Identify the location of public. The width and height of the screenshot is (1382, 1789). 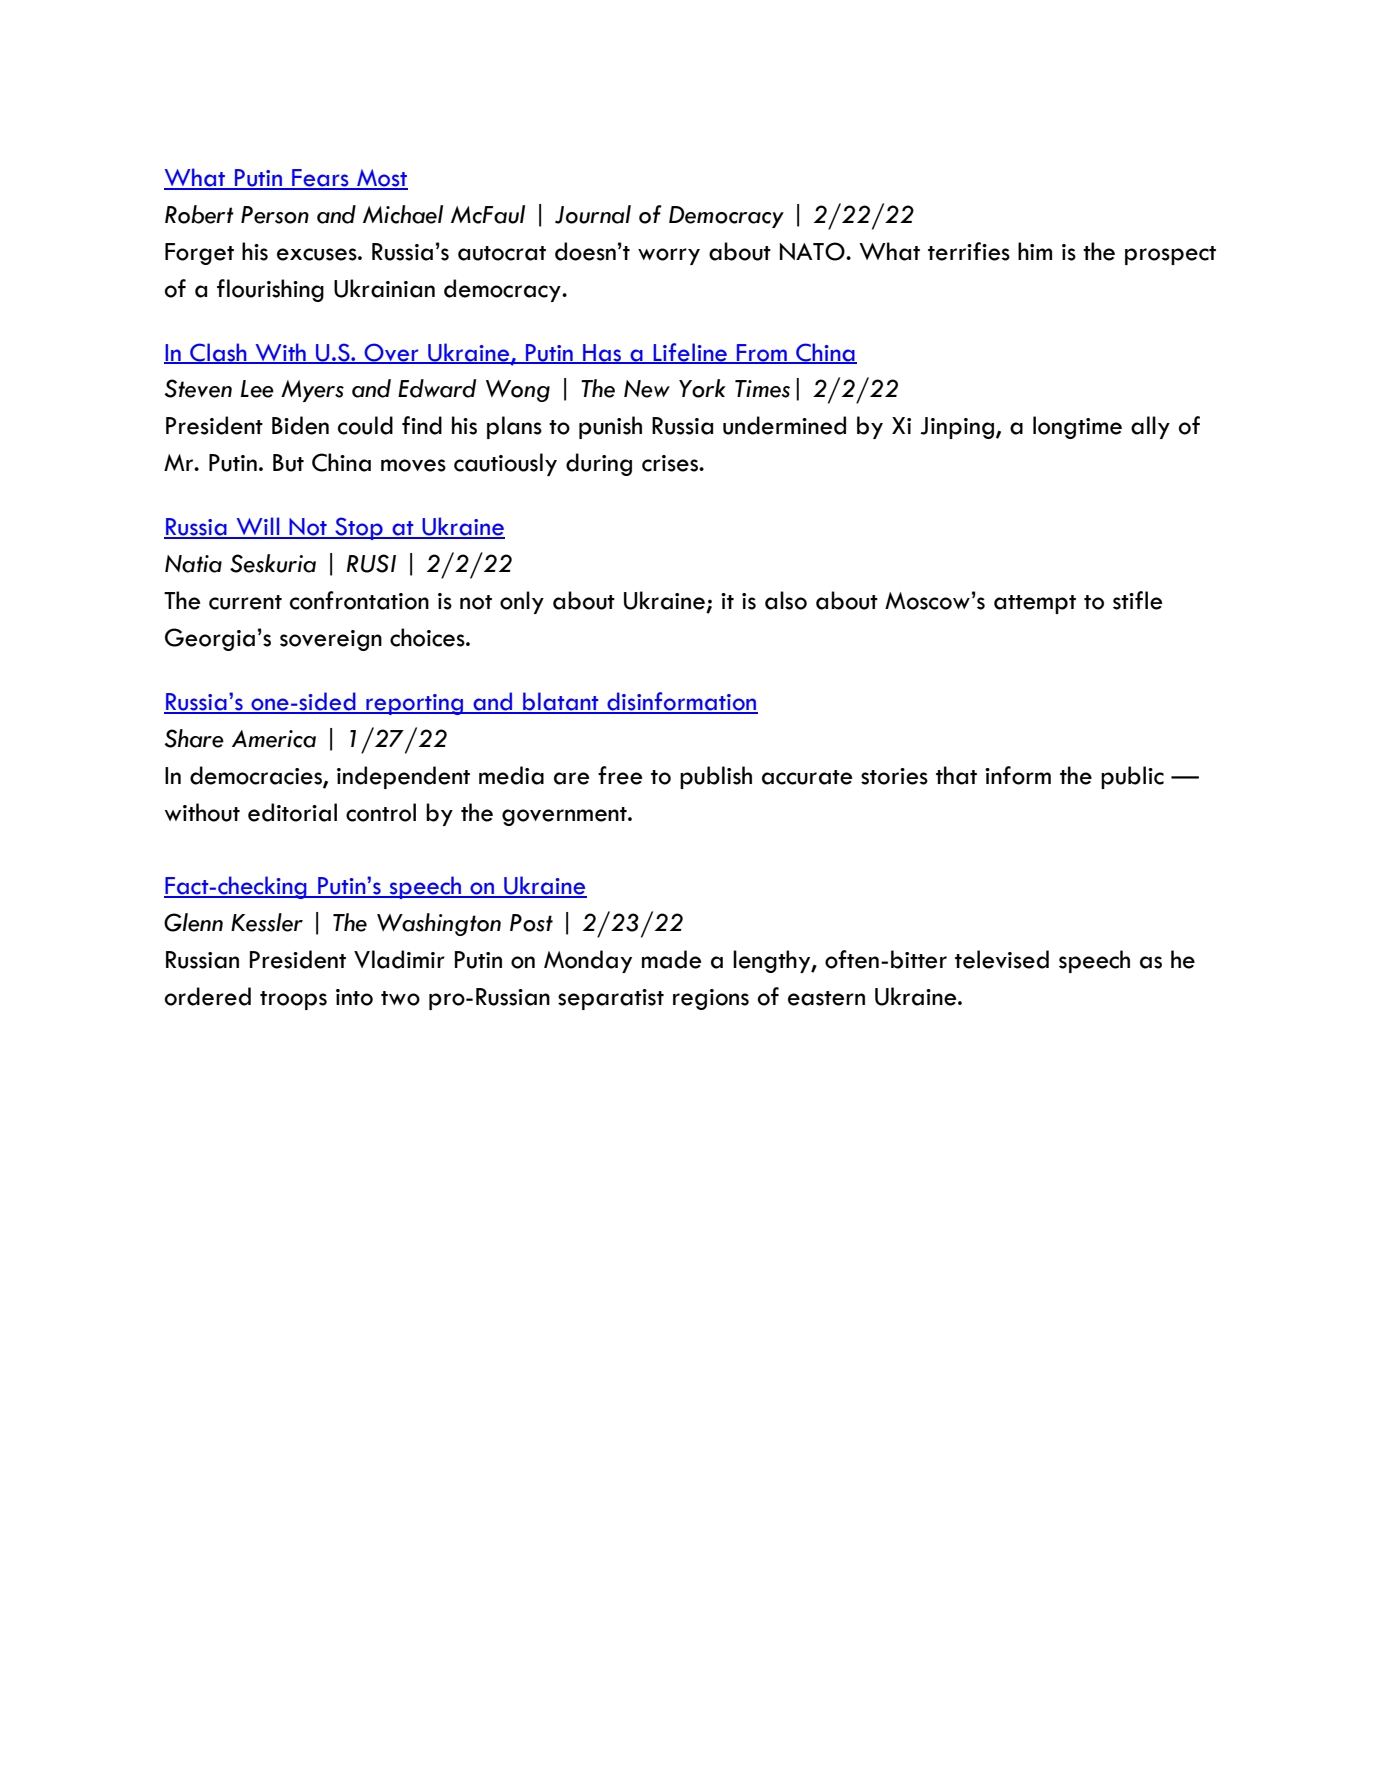
(1132, 777).
